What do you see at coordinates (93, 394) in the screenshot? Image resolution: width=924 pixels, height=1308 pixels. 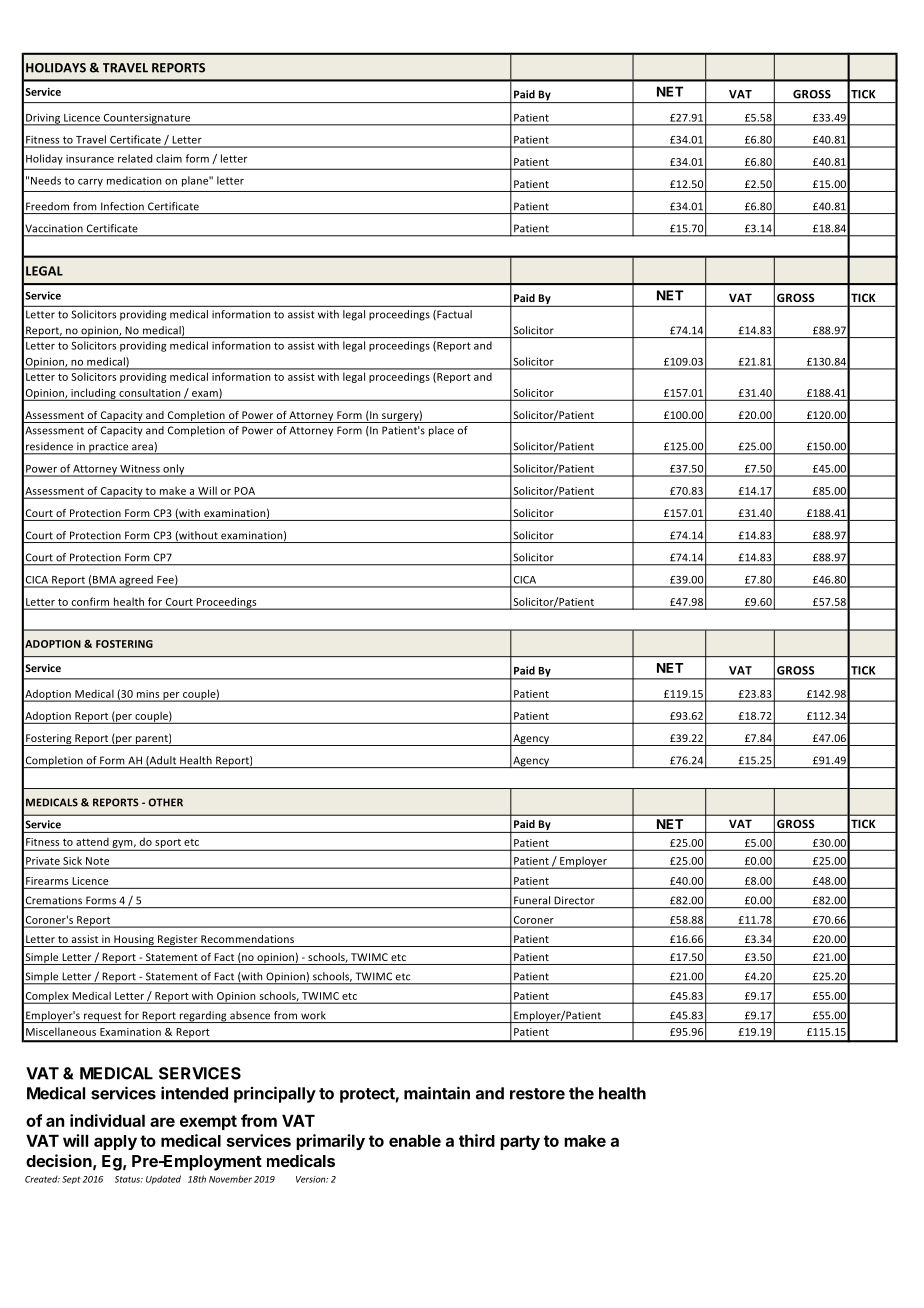 I see `including` at bounding box center [93, 394].
